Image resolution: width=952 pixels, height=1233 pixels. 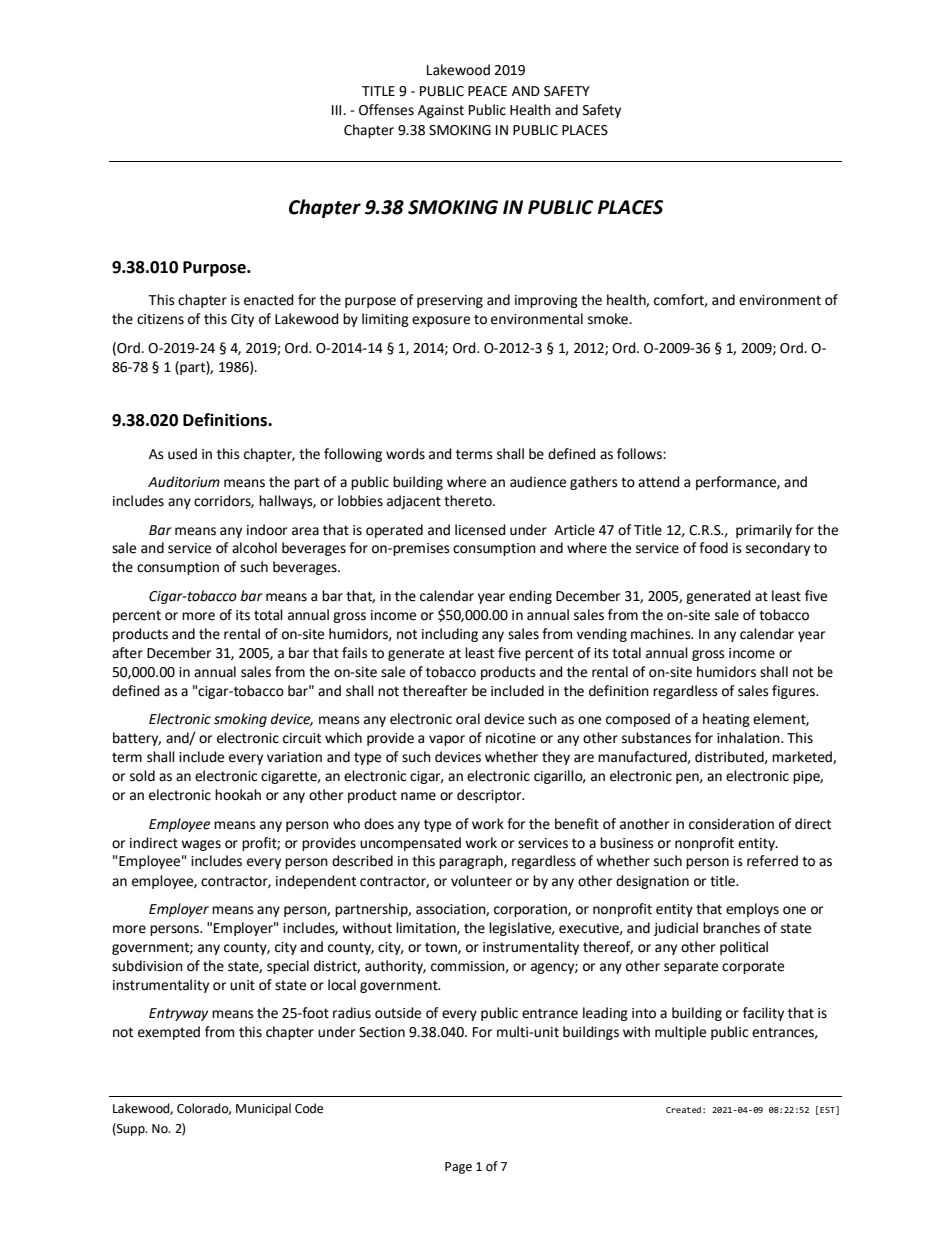 I want to click on Against, so click(x=441, y=111).
